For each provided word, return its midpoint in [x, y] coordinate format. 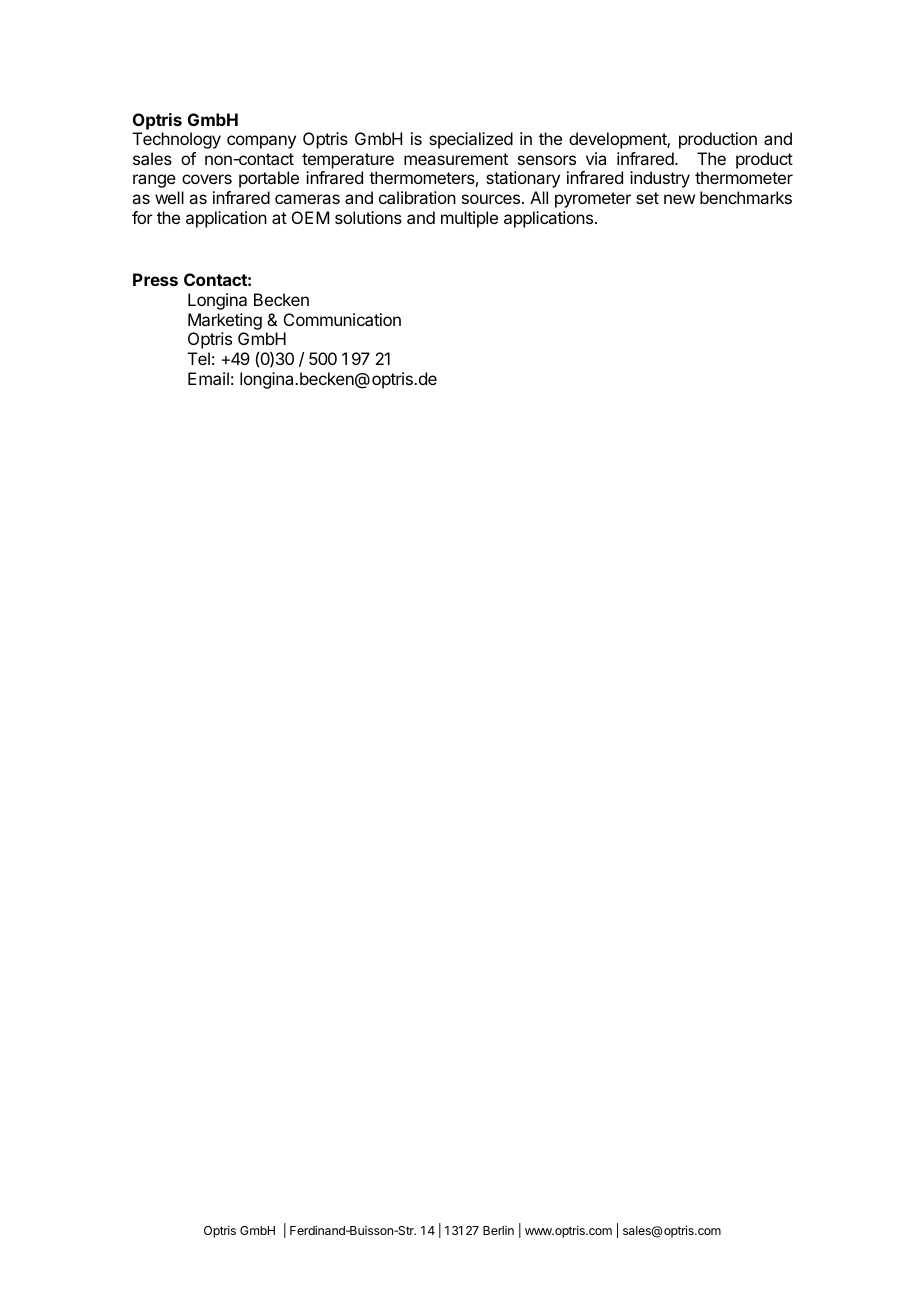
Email [208, 378]
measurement [456, 159]
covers [207, 179]
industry [660, 179]
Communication [342, 319]
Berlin [498, 1230]
